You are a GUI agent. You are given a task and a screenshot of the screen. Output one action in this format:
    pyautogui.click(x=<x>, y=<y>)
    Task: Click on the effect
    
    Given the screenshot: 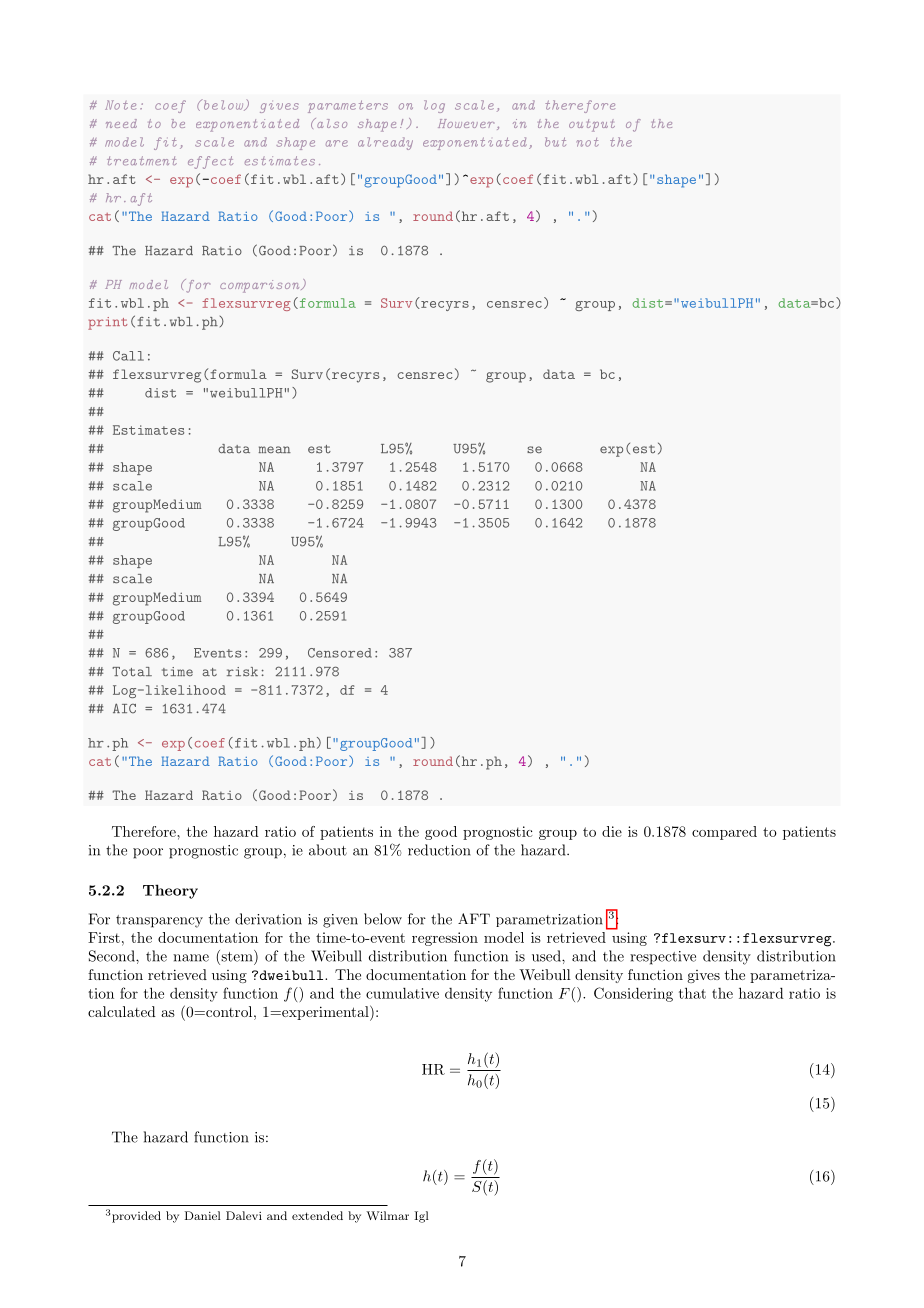 What is the action you would take?
    pyautogui.click(x=210, y=162)
